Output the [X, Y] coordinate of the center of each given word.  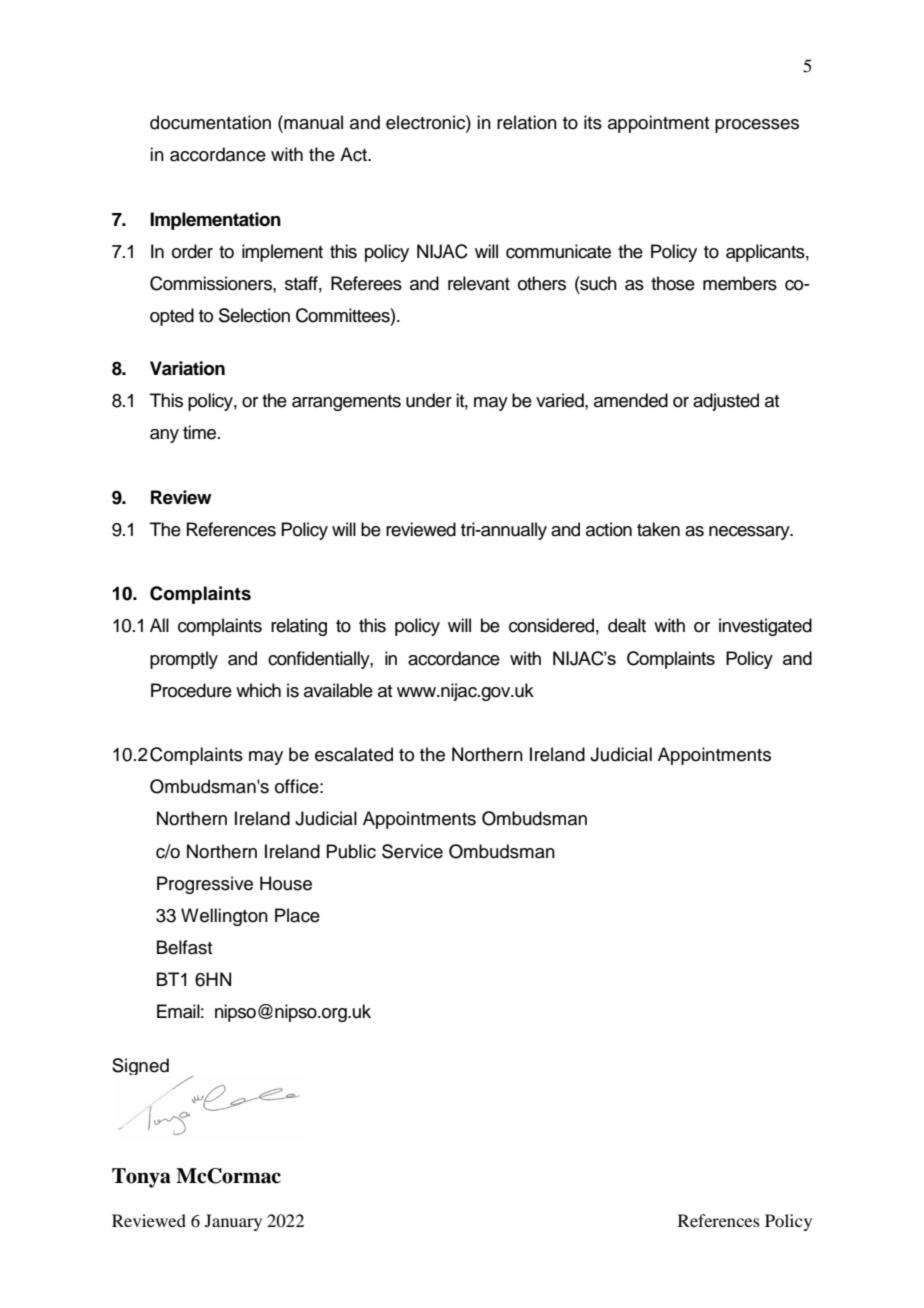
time [201, 432]
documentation [210, 122]
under [429, 400]
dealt [627, 625]
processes [757, 126]
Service [412, 851]
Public [351, 851]
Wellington [224, 917]
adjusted [726, 402]
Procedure [191, 690]
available [338, 690]
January [233, 1222]
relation [527, 122]
